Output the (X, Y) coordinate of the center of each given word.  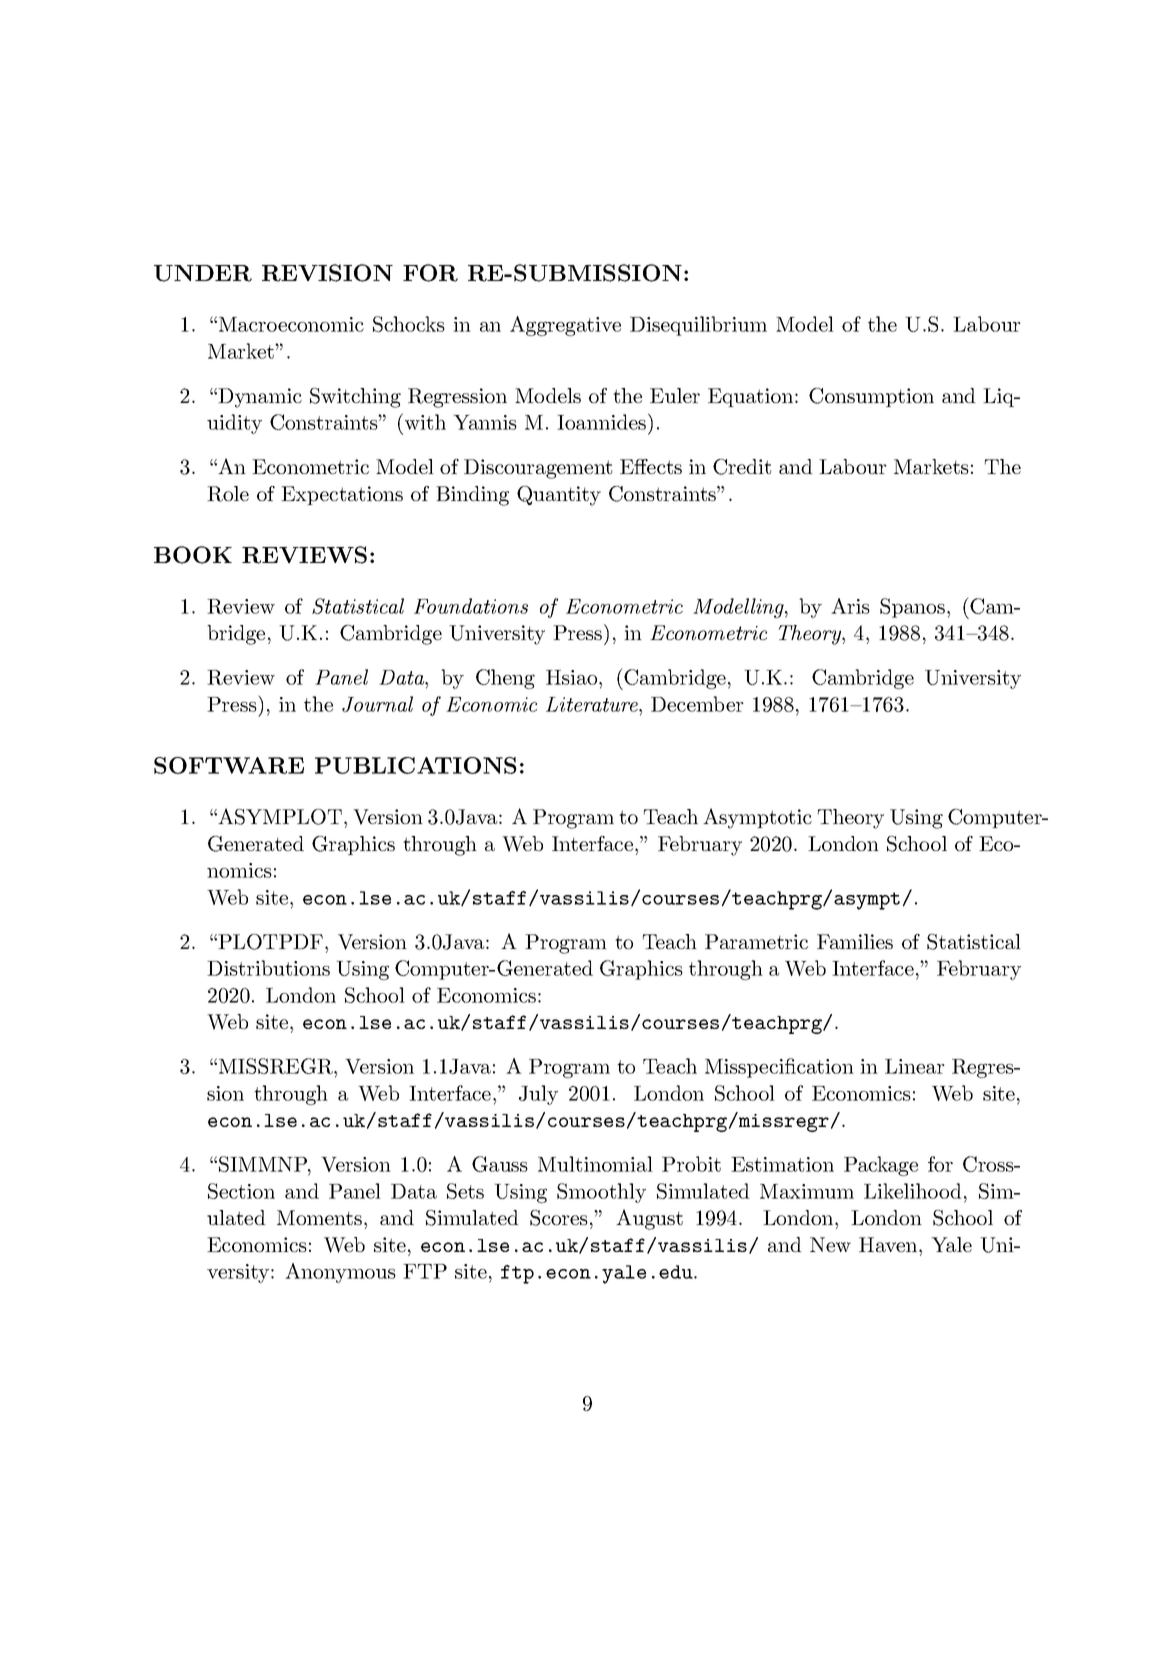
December (697, 704)
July (538, 1095)
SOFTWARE (229, 765)
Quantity (559, 496)
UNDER (203, 273)
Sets (465, 1191)
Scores (559, 1218)
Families (855, 941)
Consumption (871, 397)
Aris (850, 606)
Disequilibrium (698, 326)
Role (228, 494)
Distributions (268, 968)
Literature (593, 704)
